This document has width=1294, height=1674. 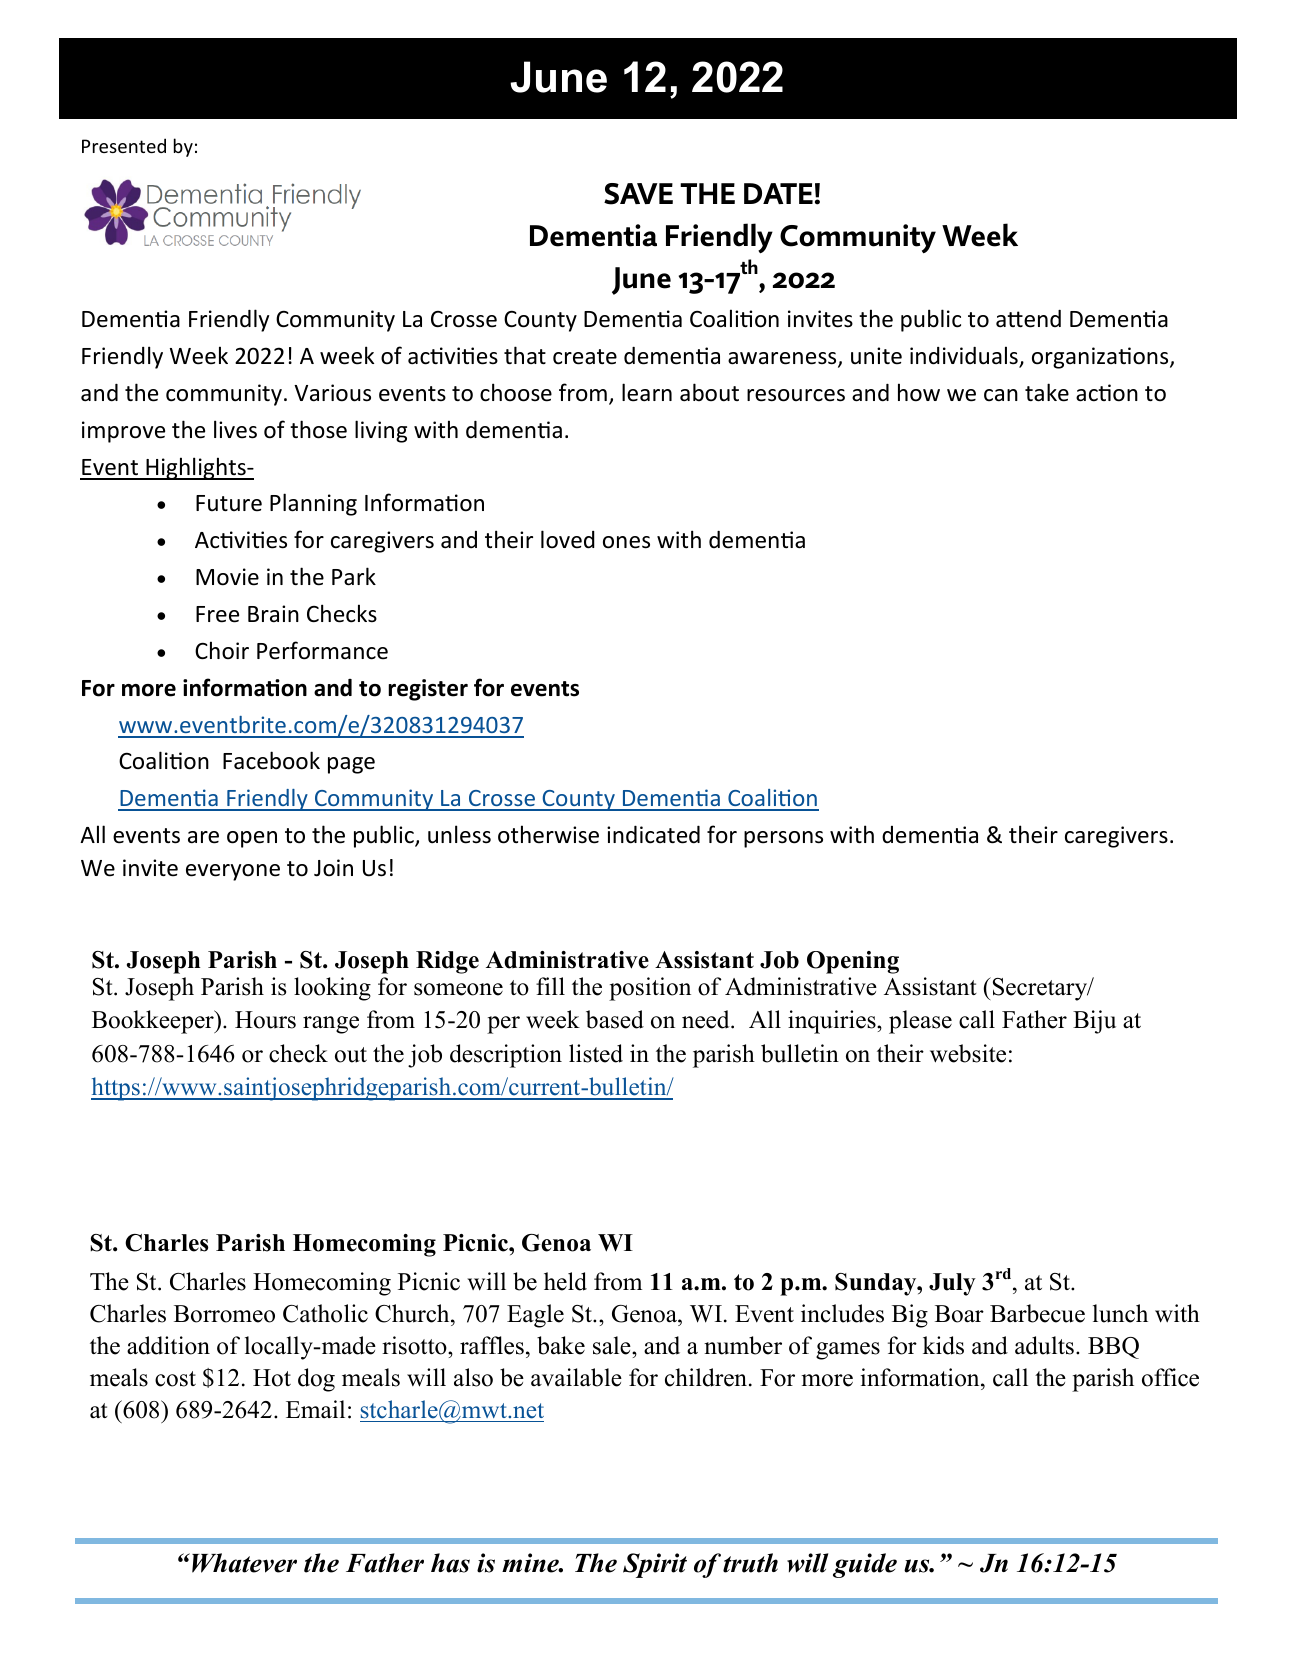 I want to click on Whatever, so click(x=244, y=1563).
